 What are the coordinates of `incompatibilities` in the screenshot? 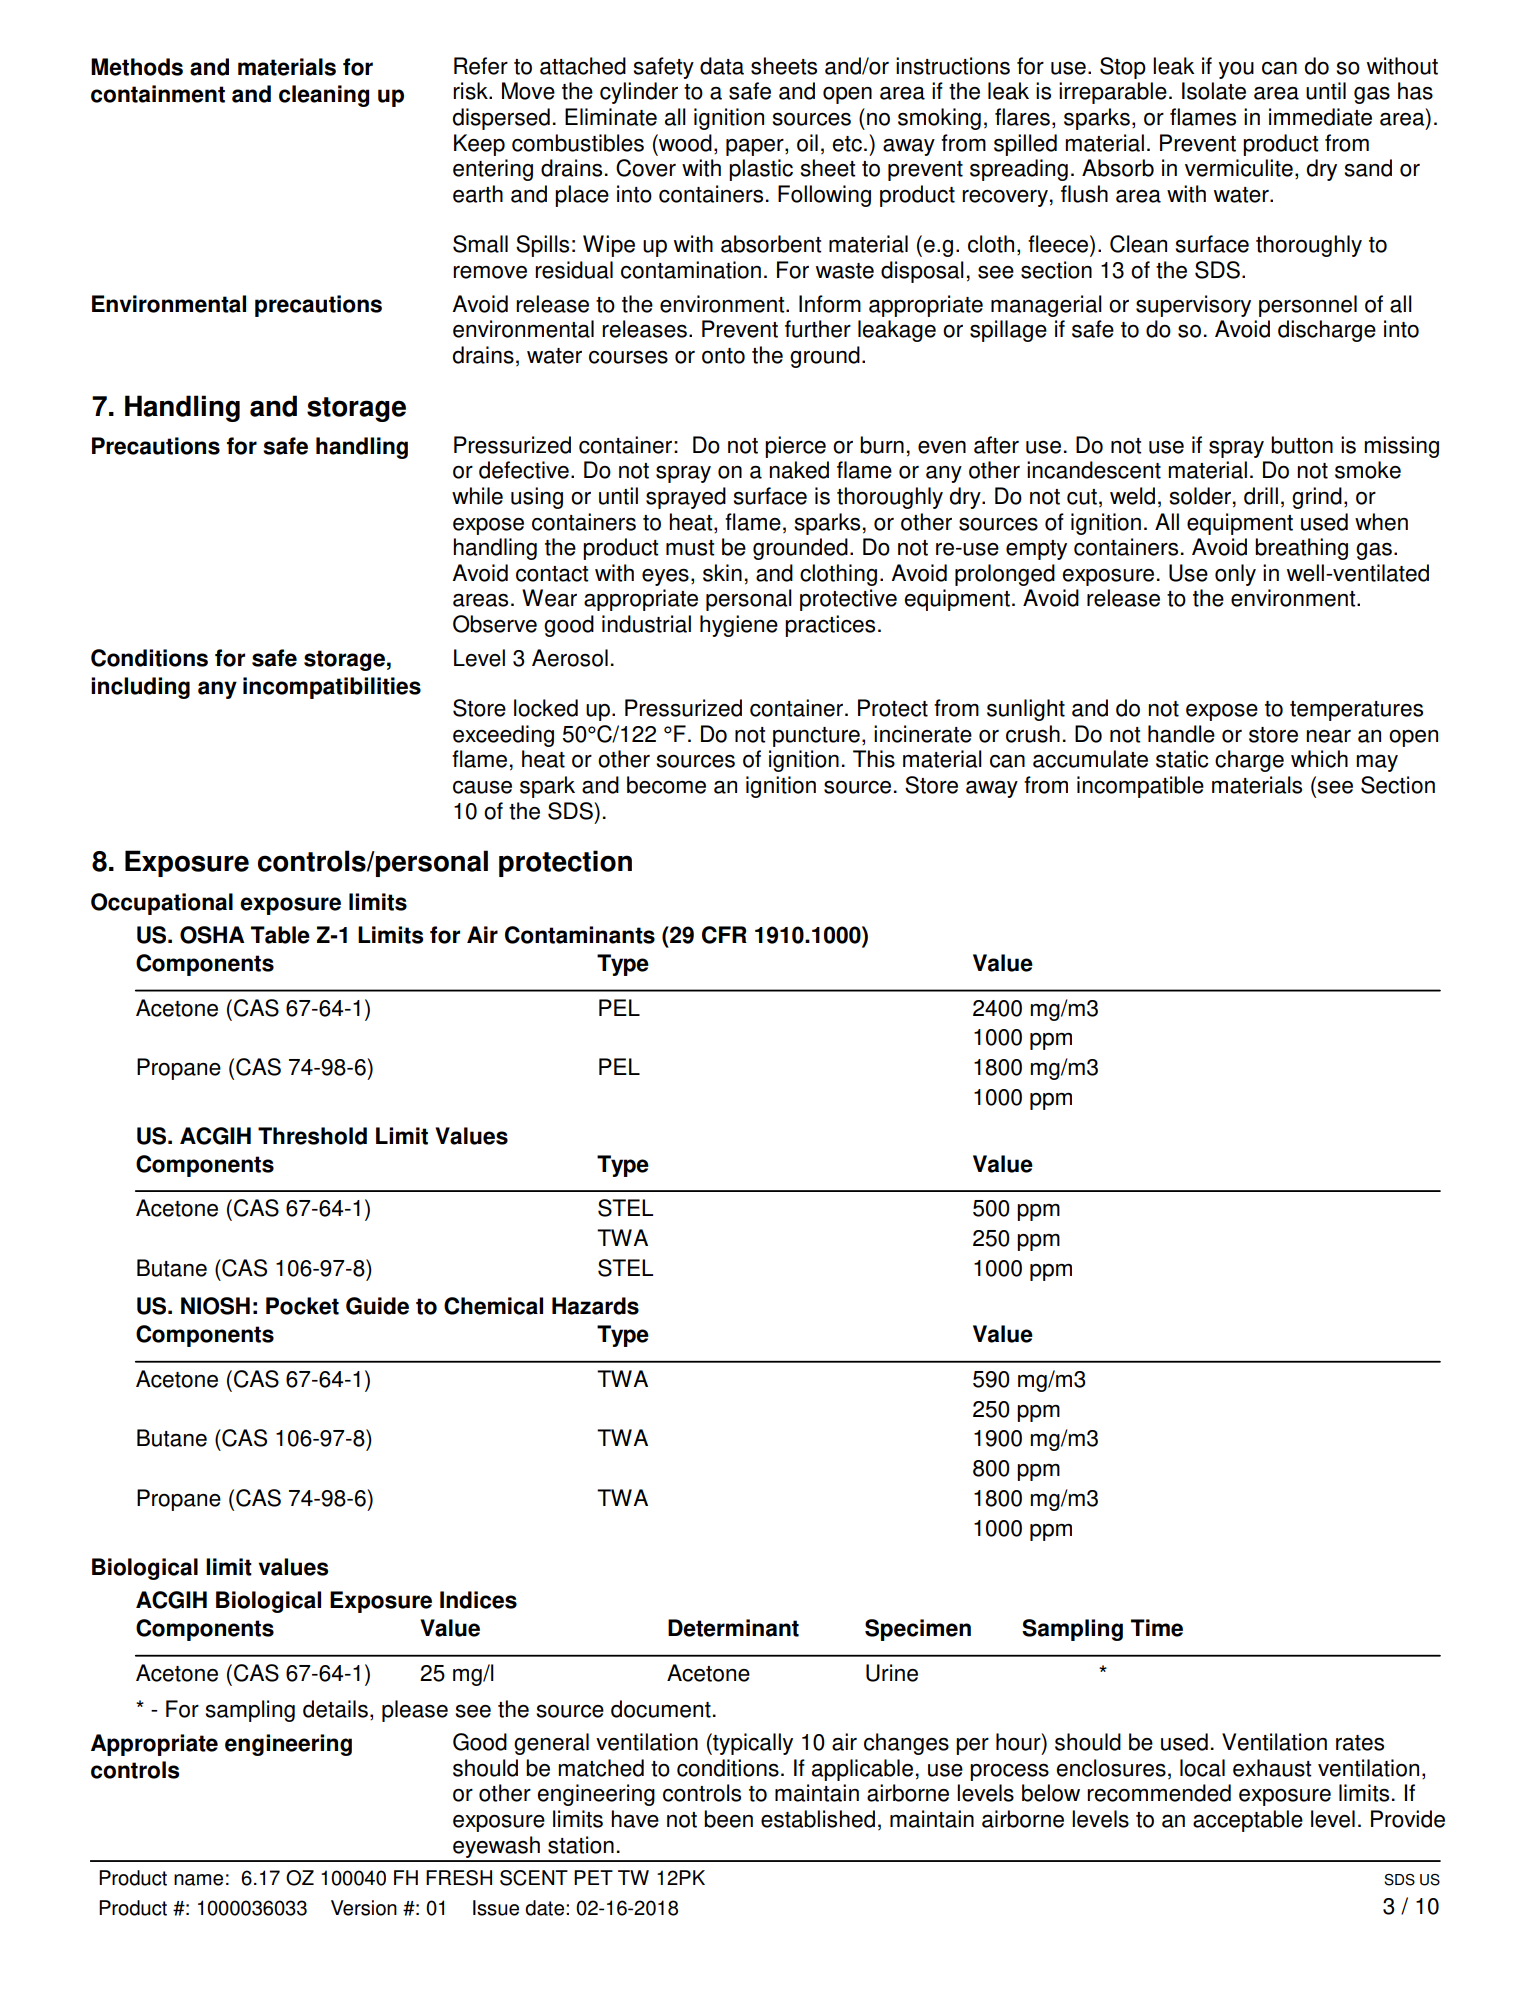 It's located at (332, 688).
